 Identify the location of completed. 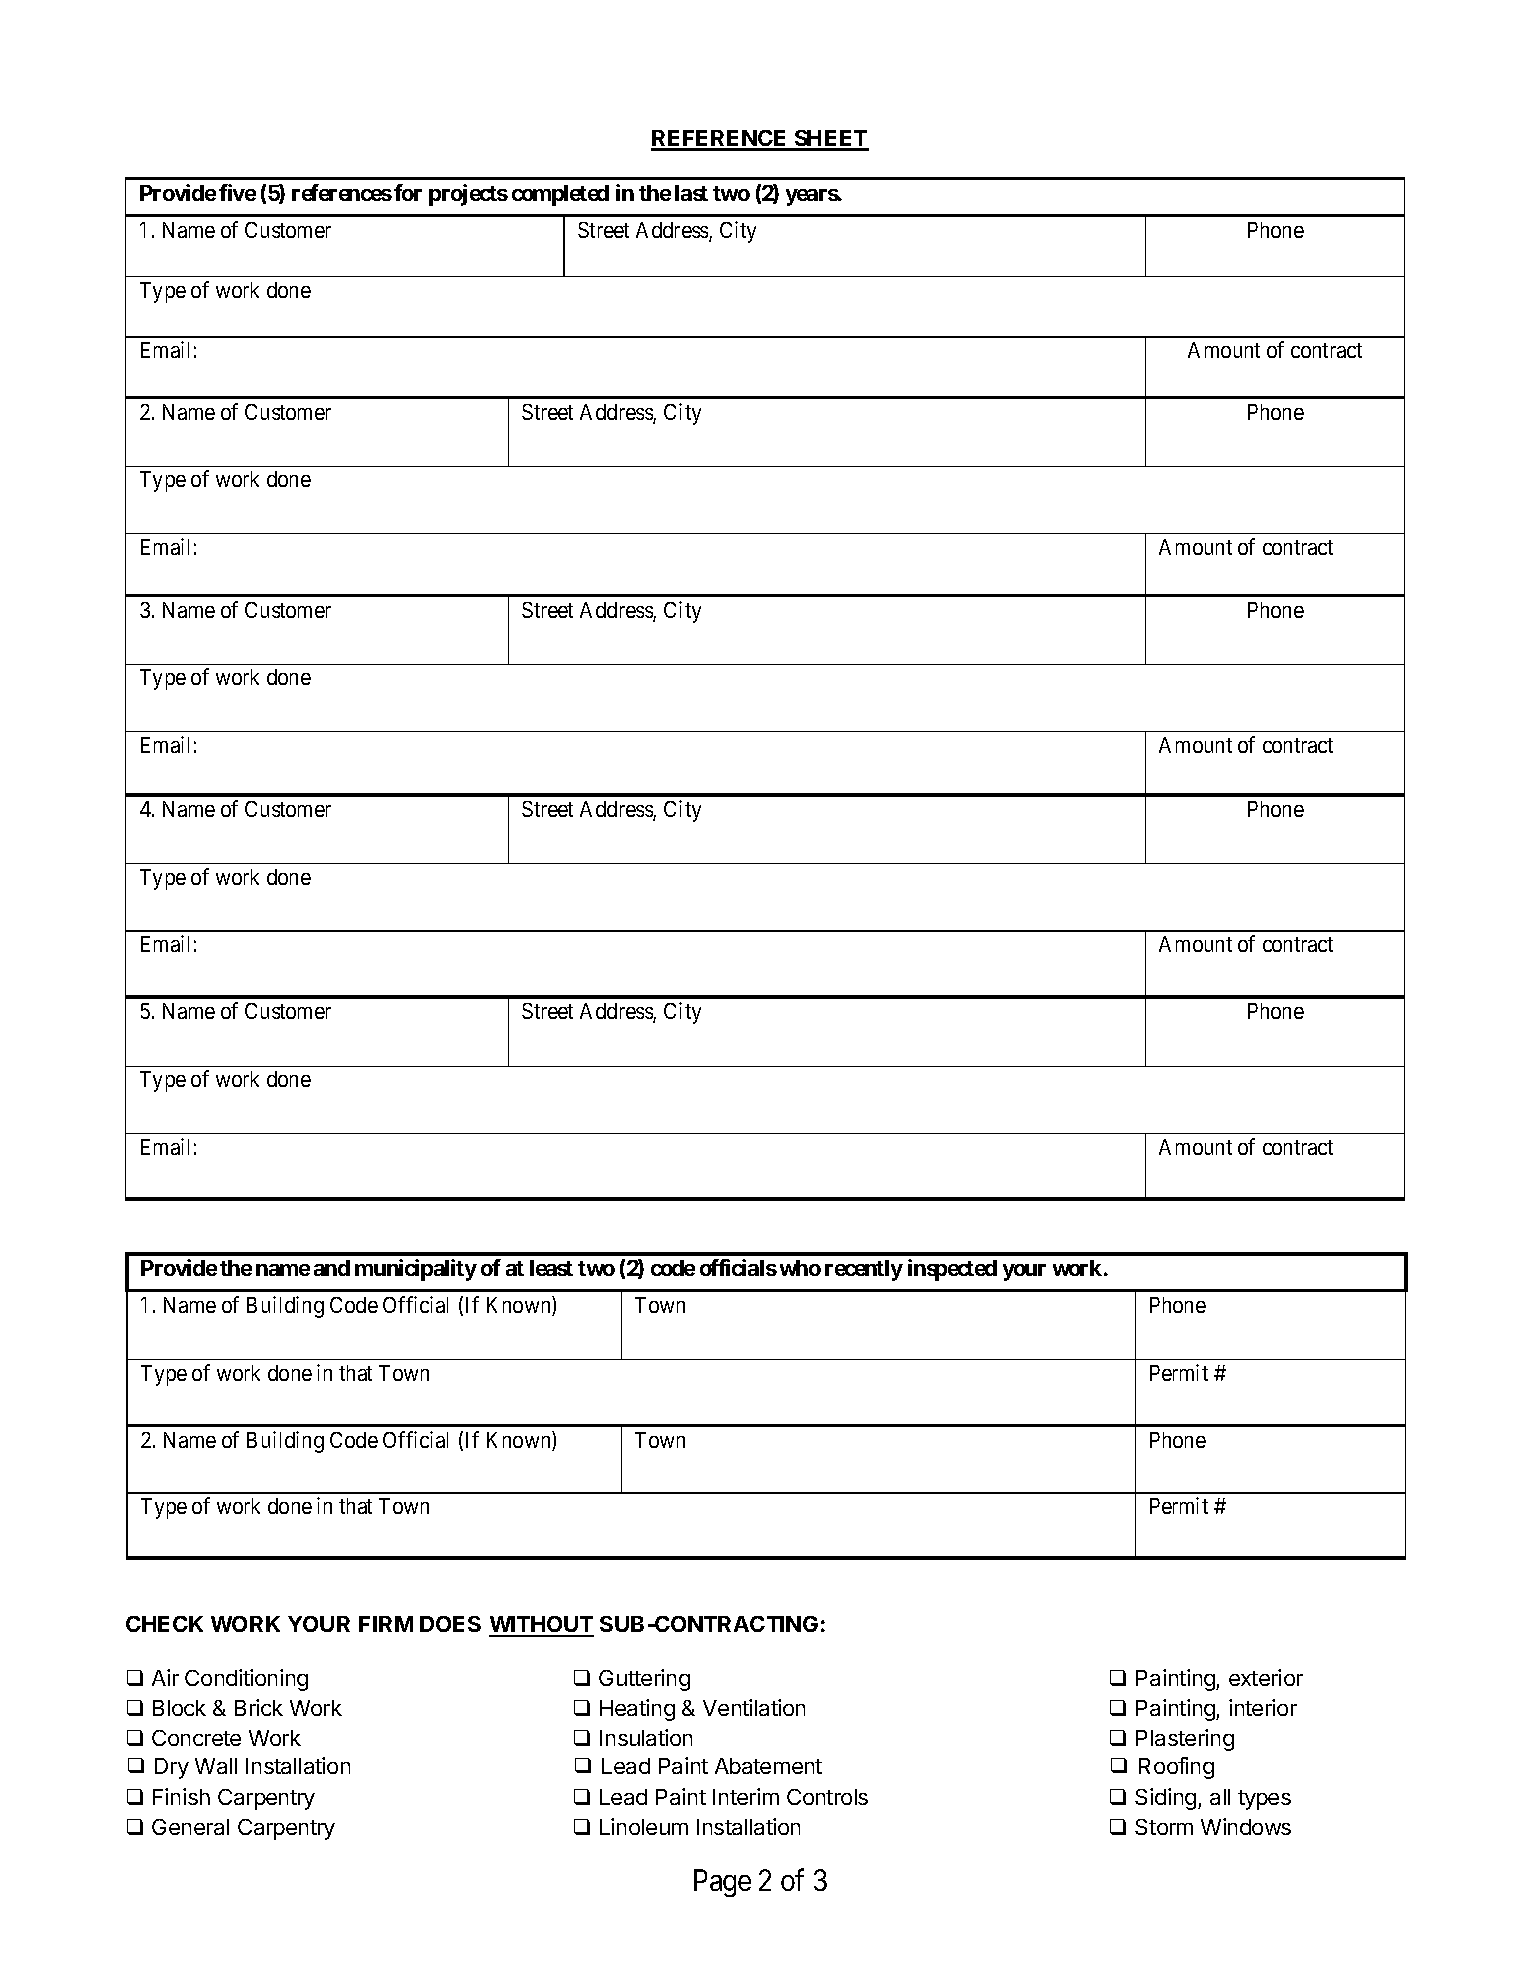
(560, 195).
